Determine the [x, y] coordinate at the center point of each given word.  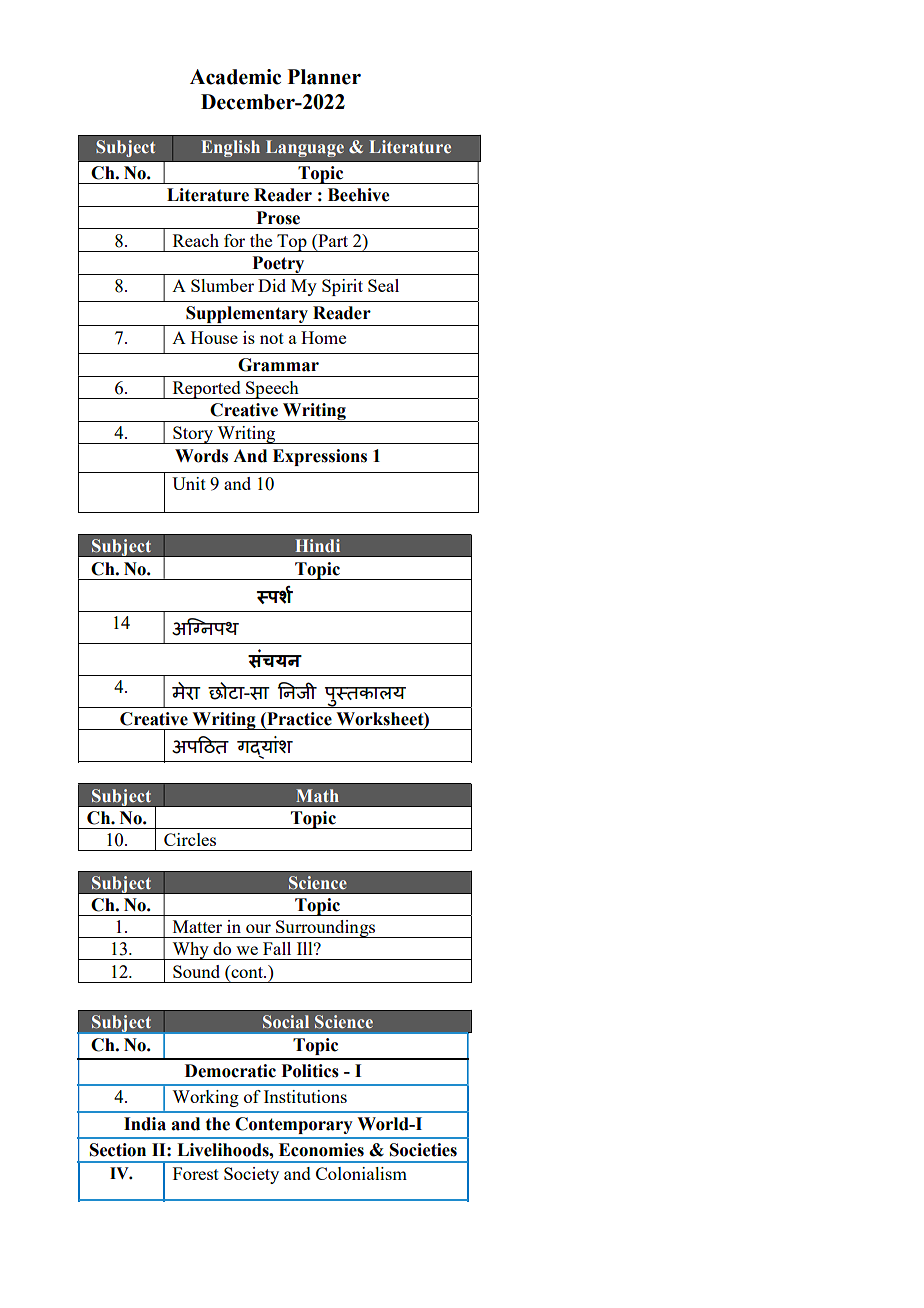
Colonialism [361, 1173]
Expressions [320, 457]
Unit [189, 483]
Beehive [358, 195]
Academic [235, 77]
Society [251, 1175]
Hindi [317, 545]
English [230, 148]
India [145, 1124]
